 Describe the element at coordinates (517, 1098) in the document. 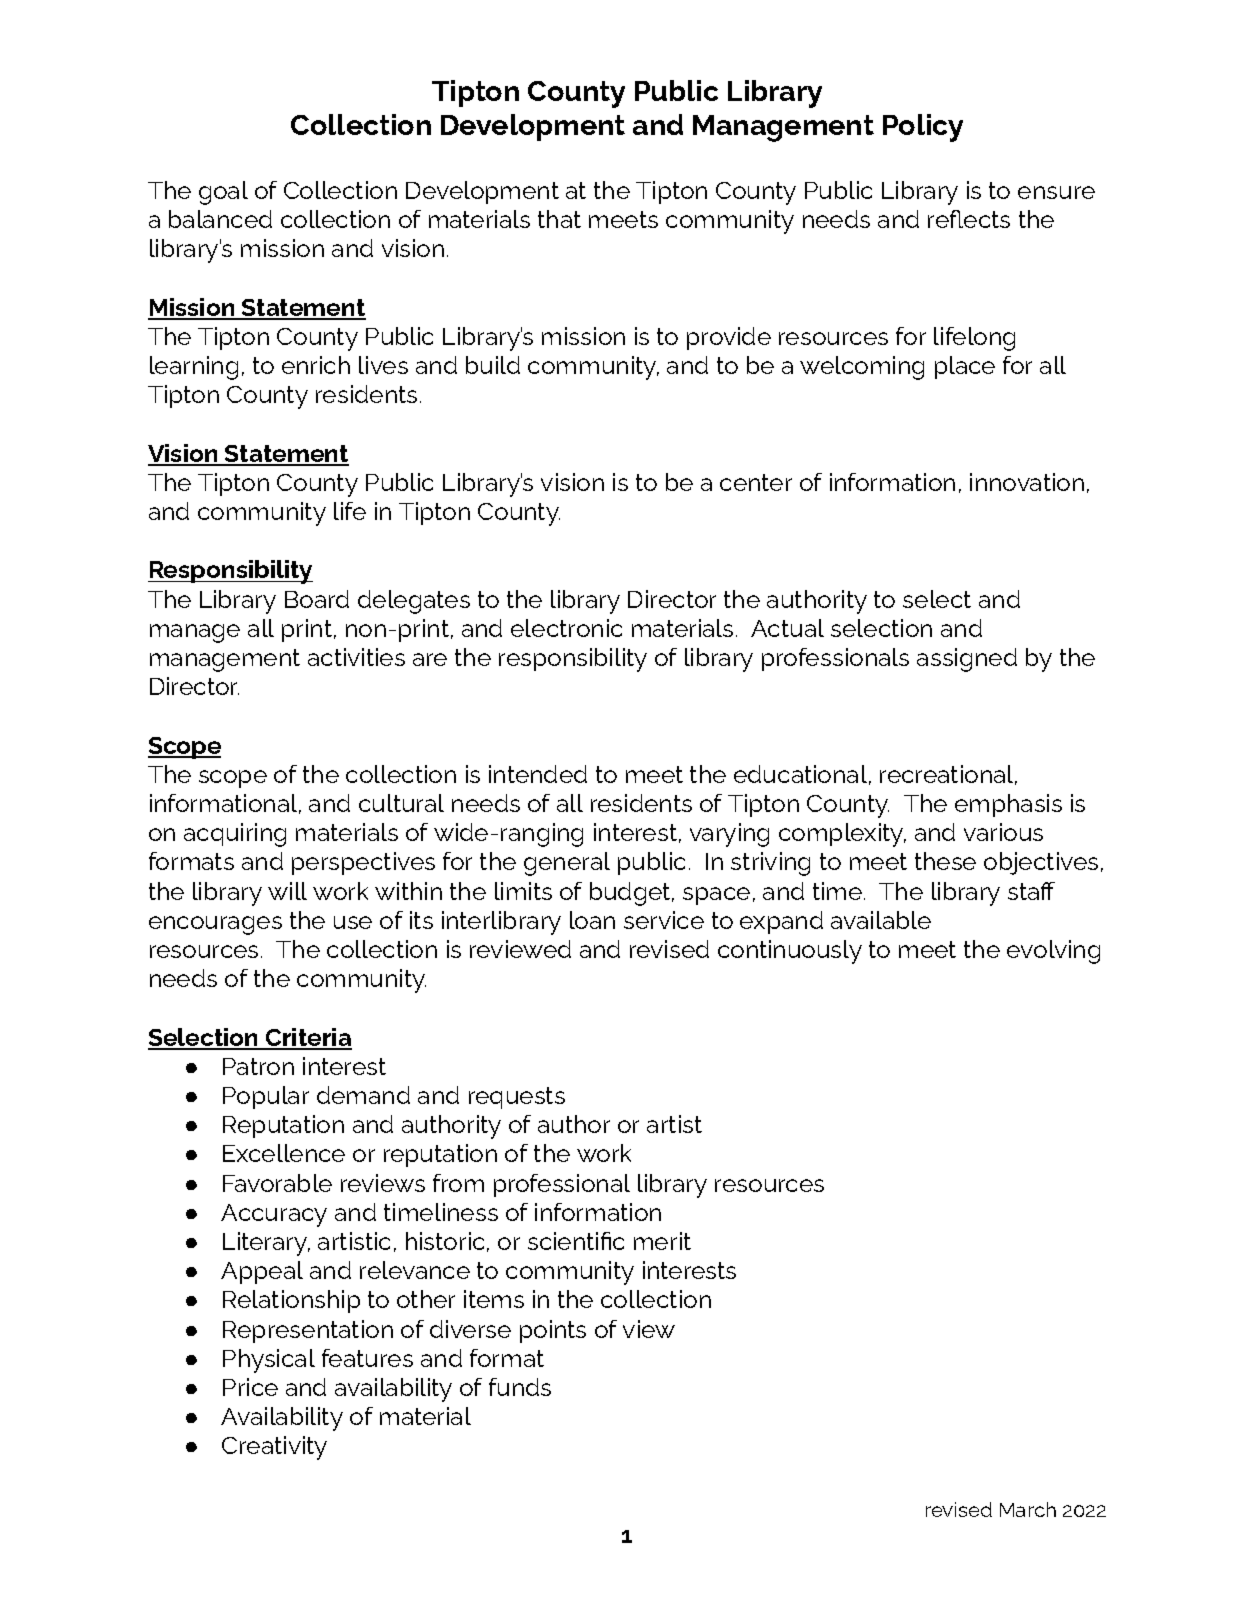

I see `requests` at that location.
